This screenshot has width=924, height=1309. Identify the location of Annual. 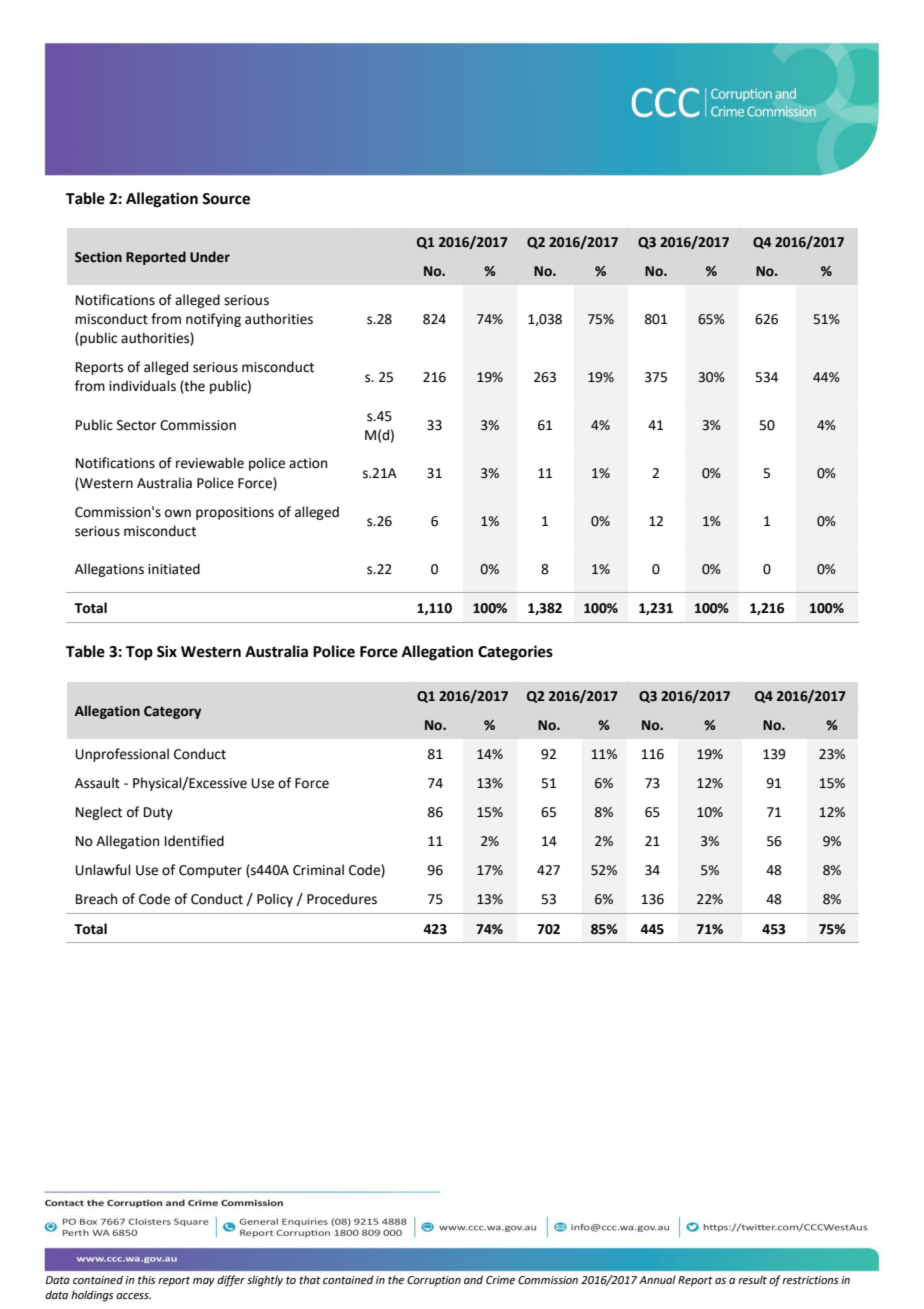
(657, 1279).
